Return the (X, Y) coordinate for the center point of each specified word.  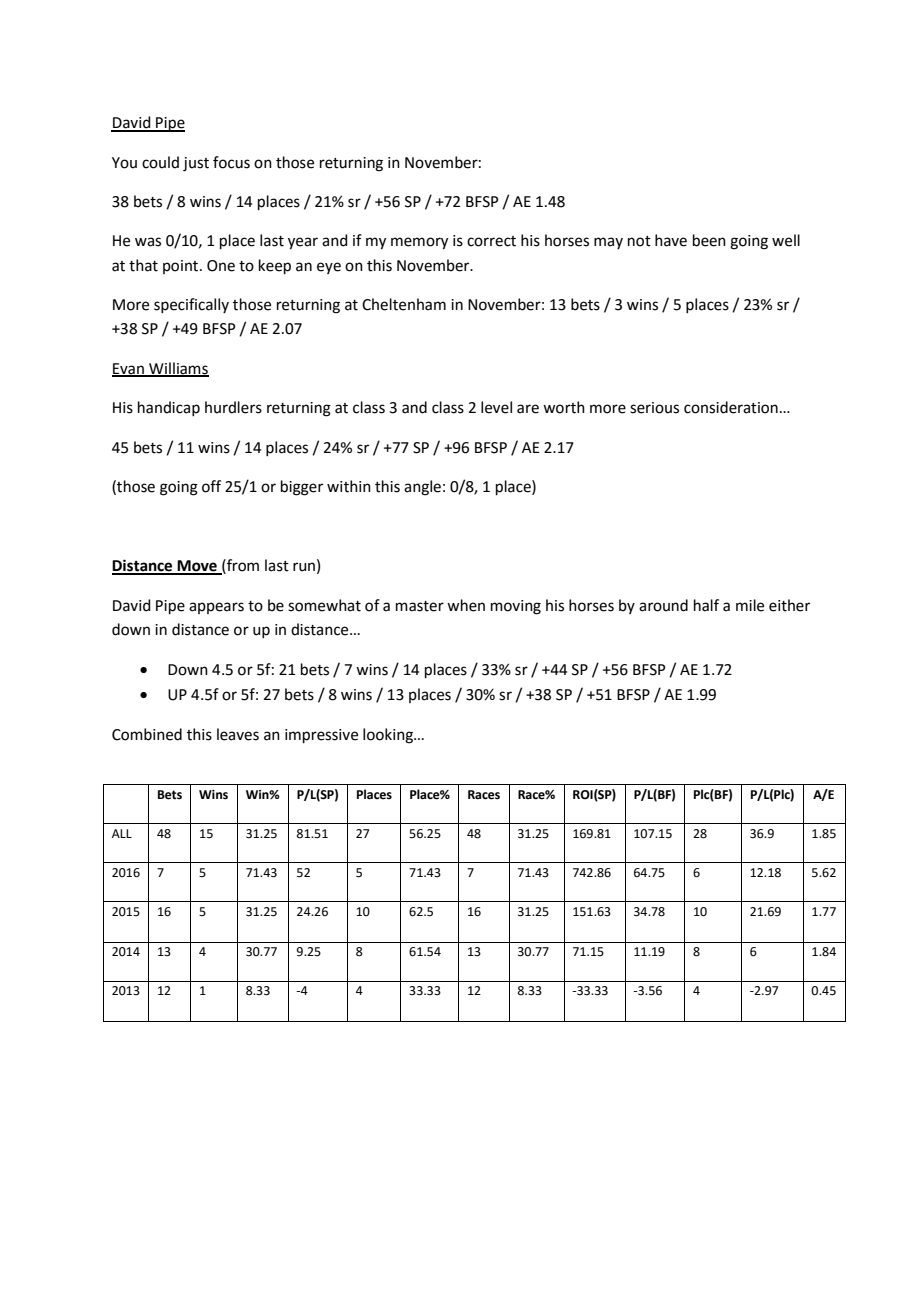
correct (491, 241)
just (196, 164)
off (211, 486)
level (496, 407)
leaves (238, 734)
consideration (731, 407)
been (709, 240)
